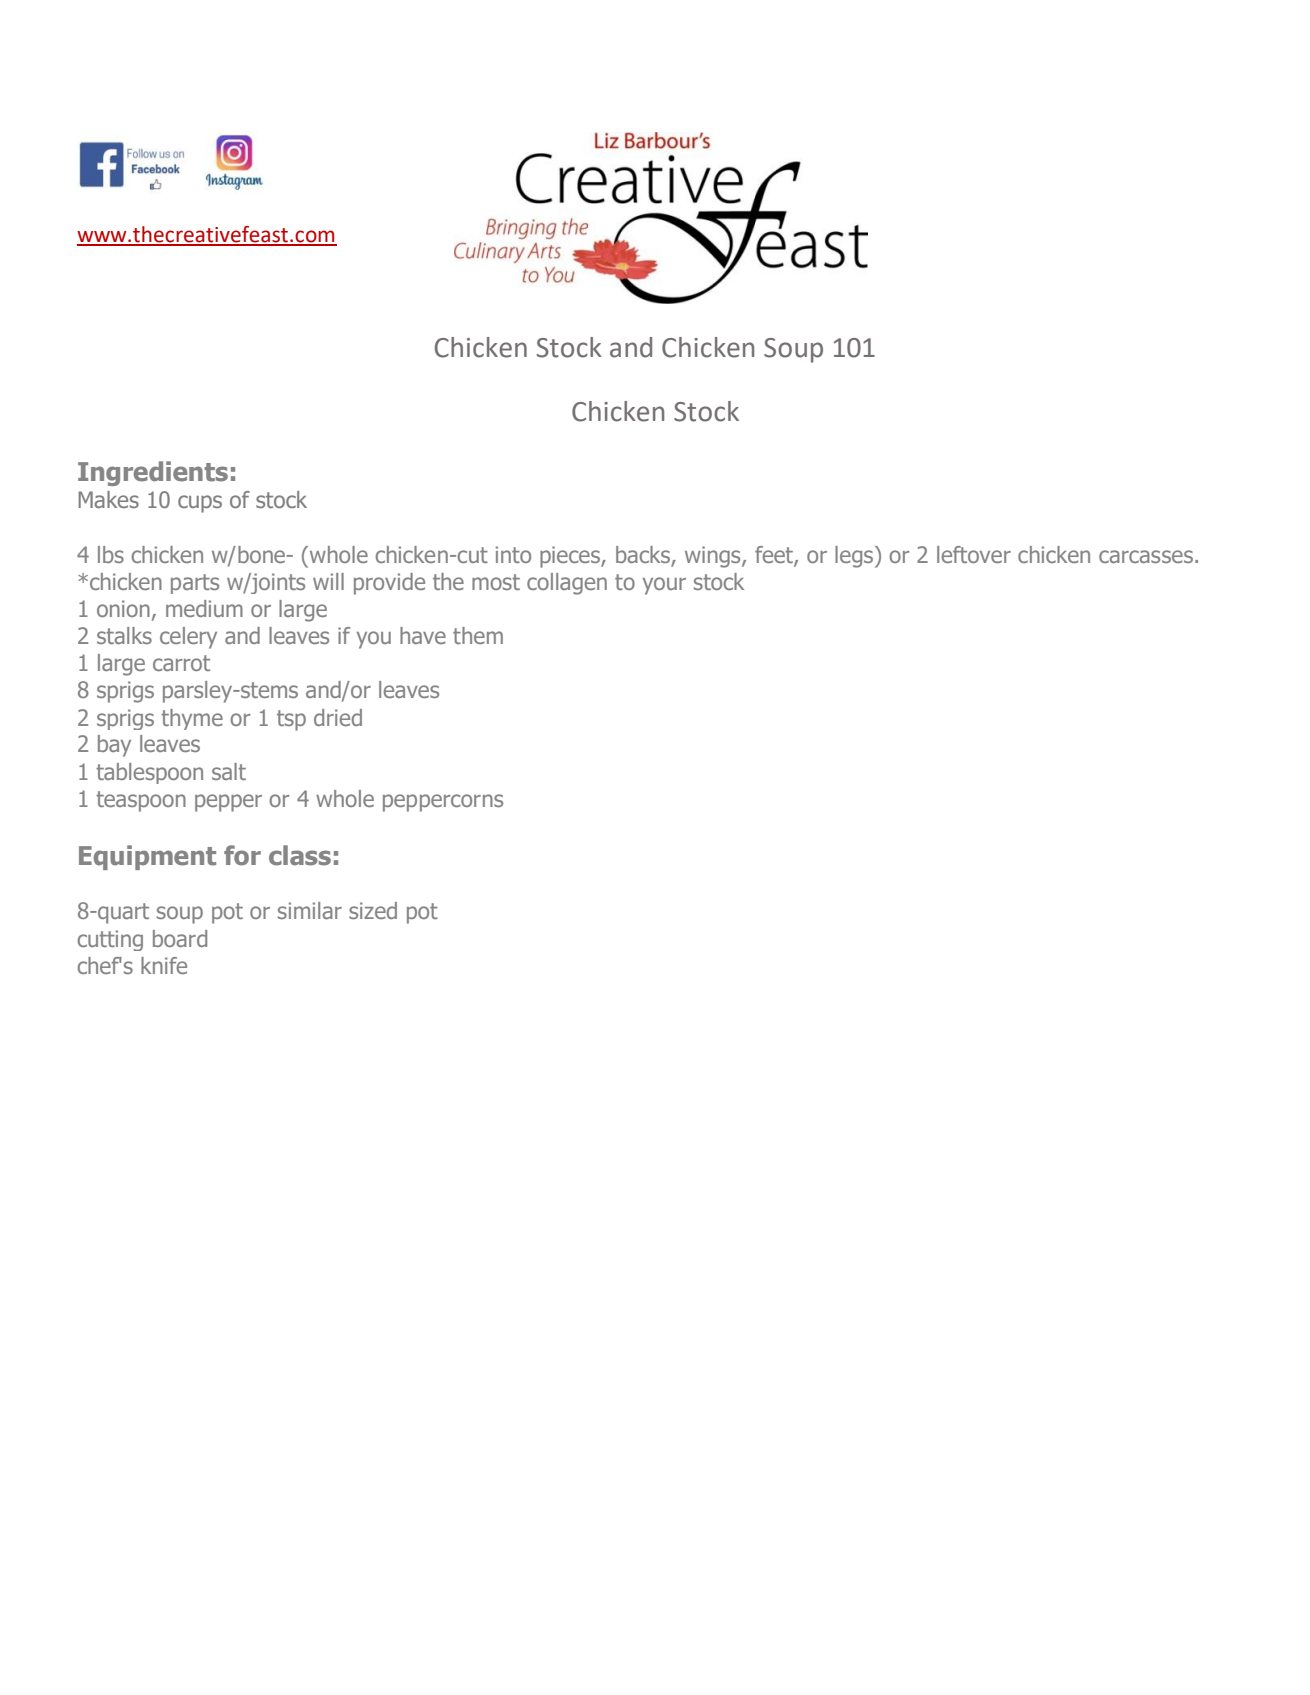  What do you see at coordinates (373, 910) in the document?
I see `sized` at bounding box center [373, 910].
